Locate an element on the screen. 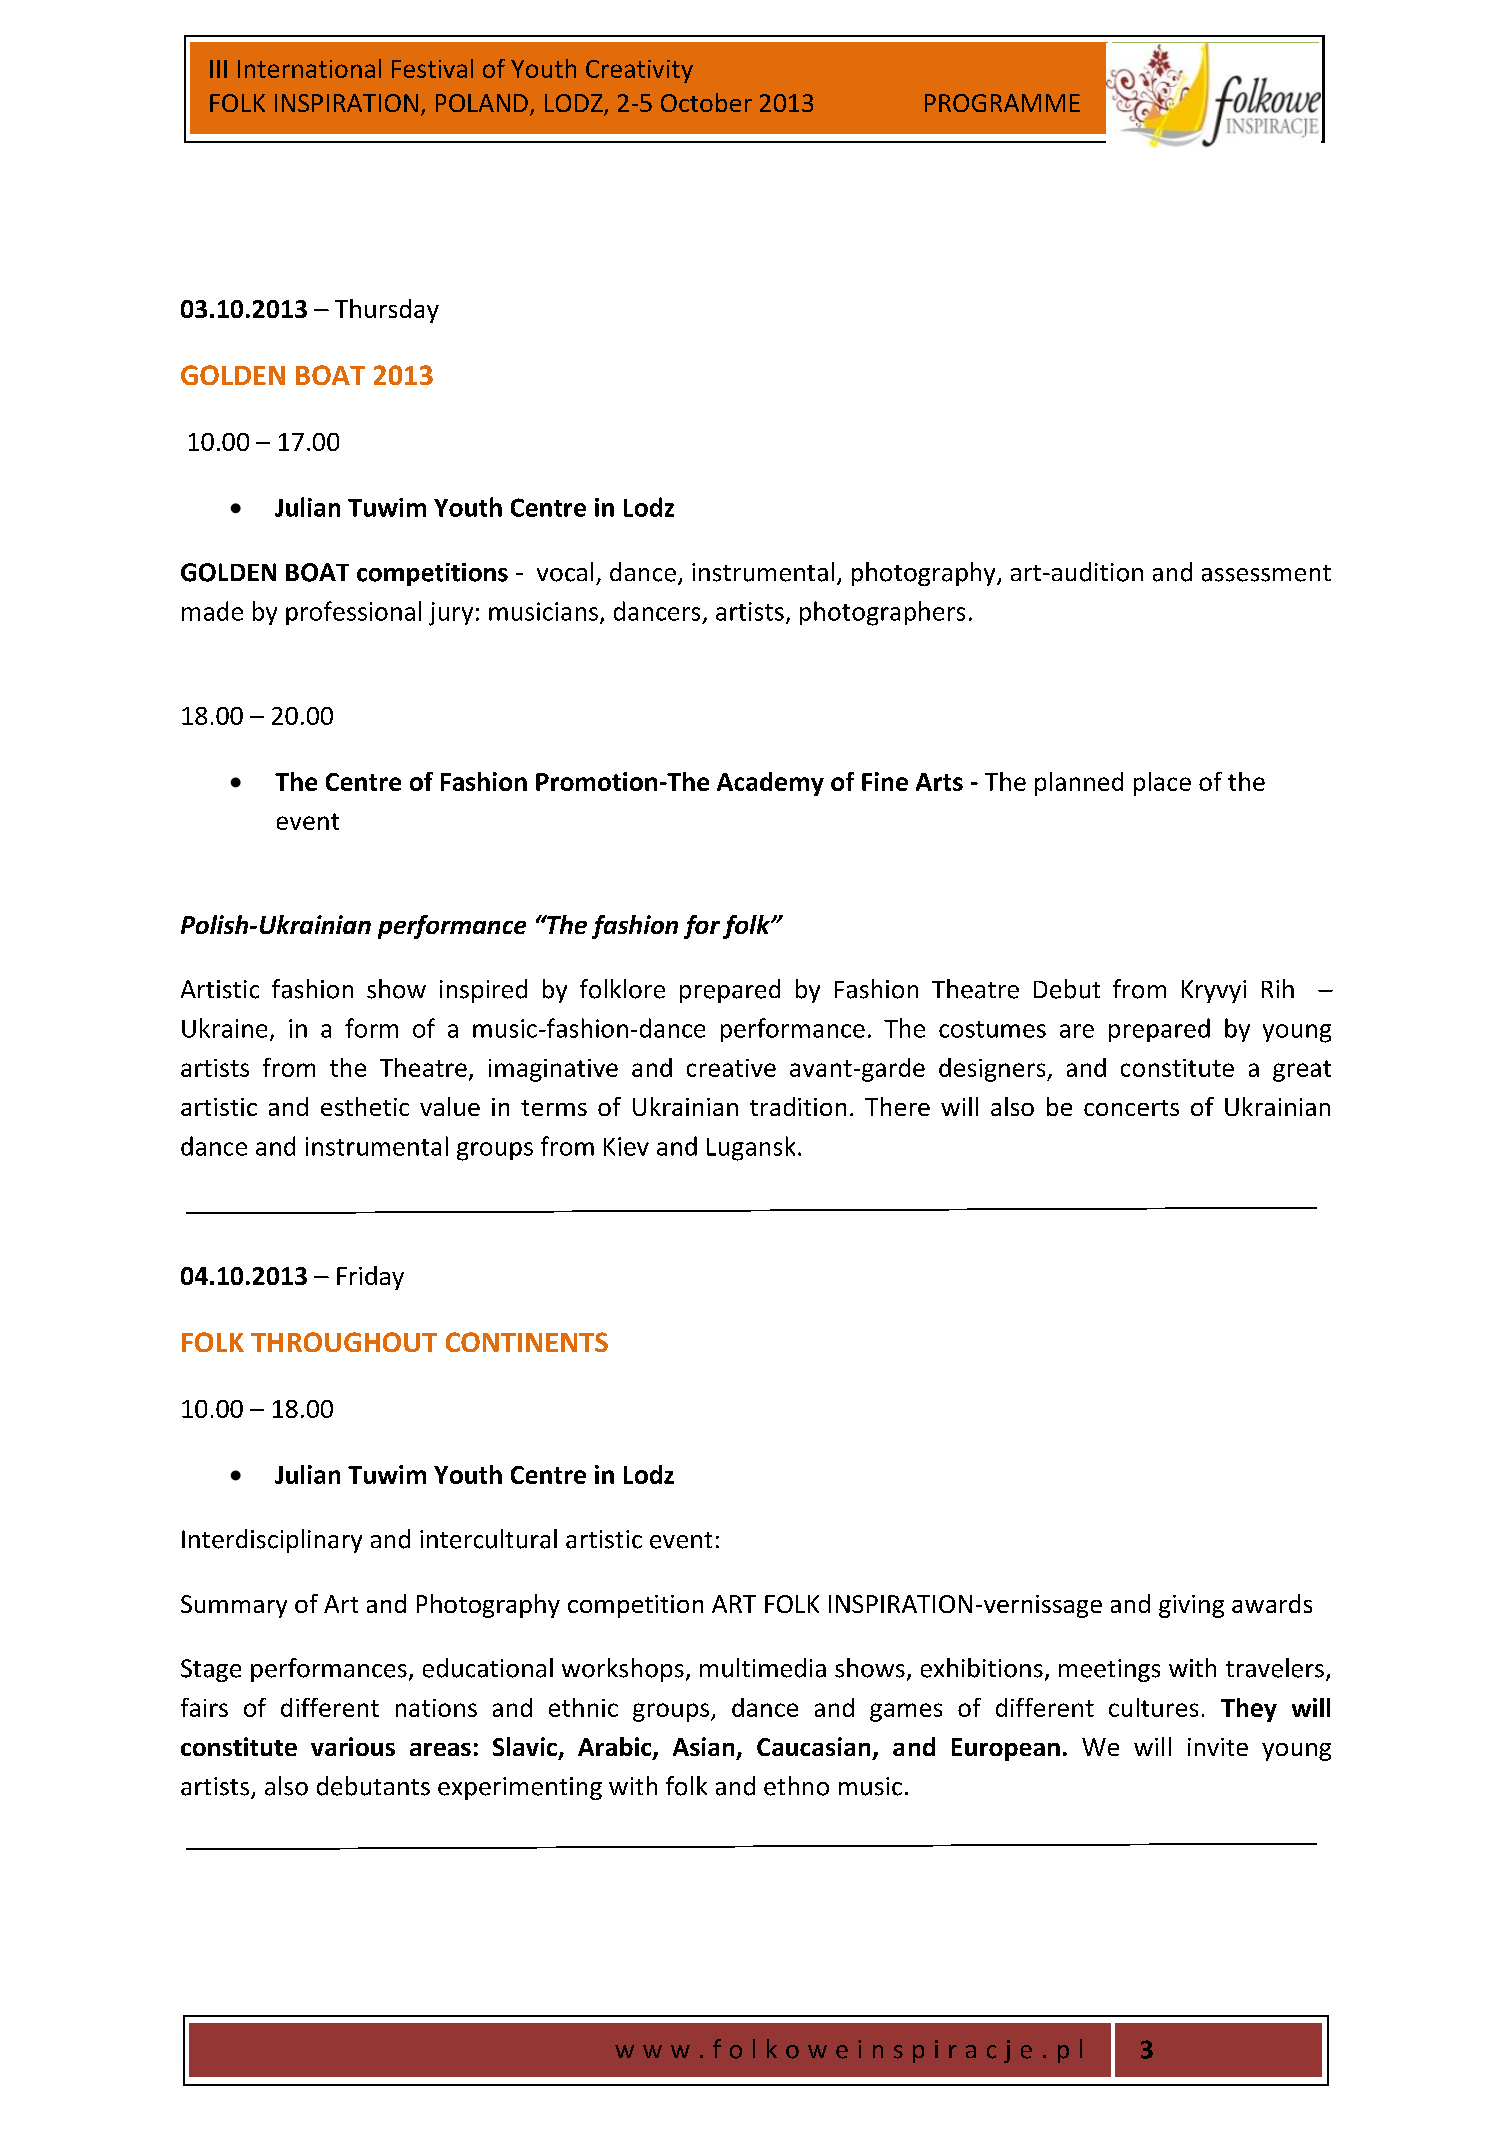  October is located at coordinates (706, 102).
